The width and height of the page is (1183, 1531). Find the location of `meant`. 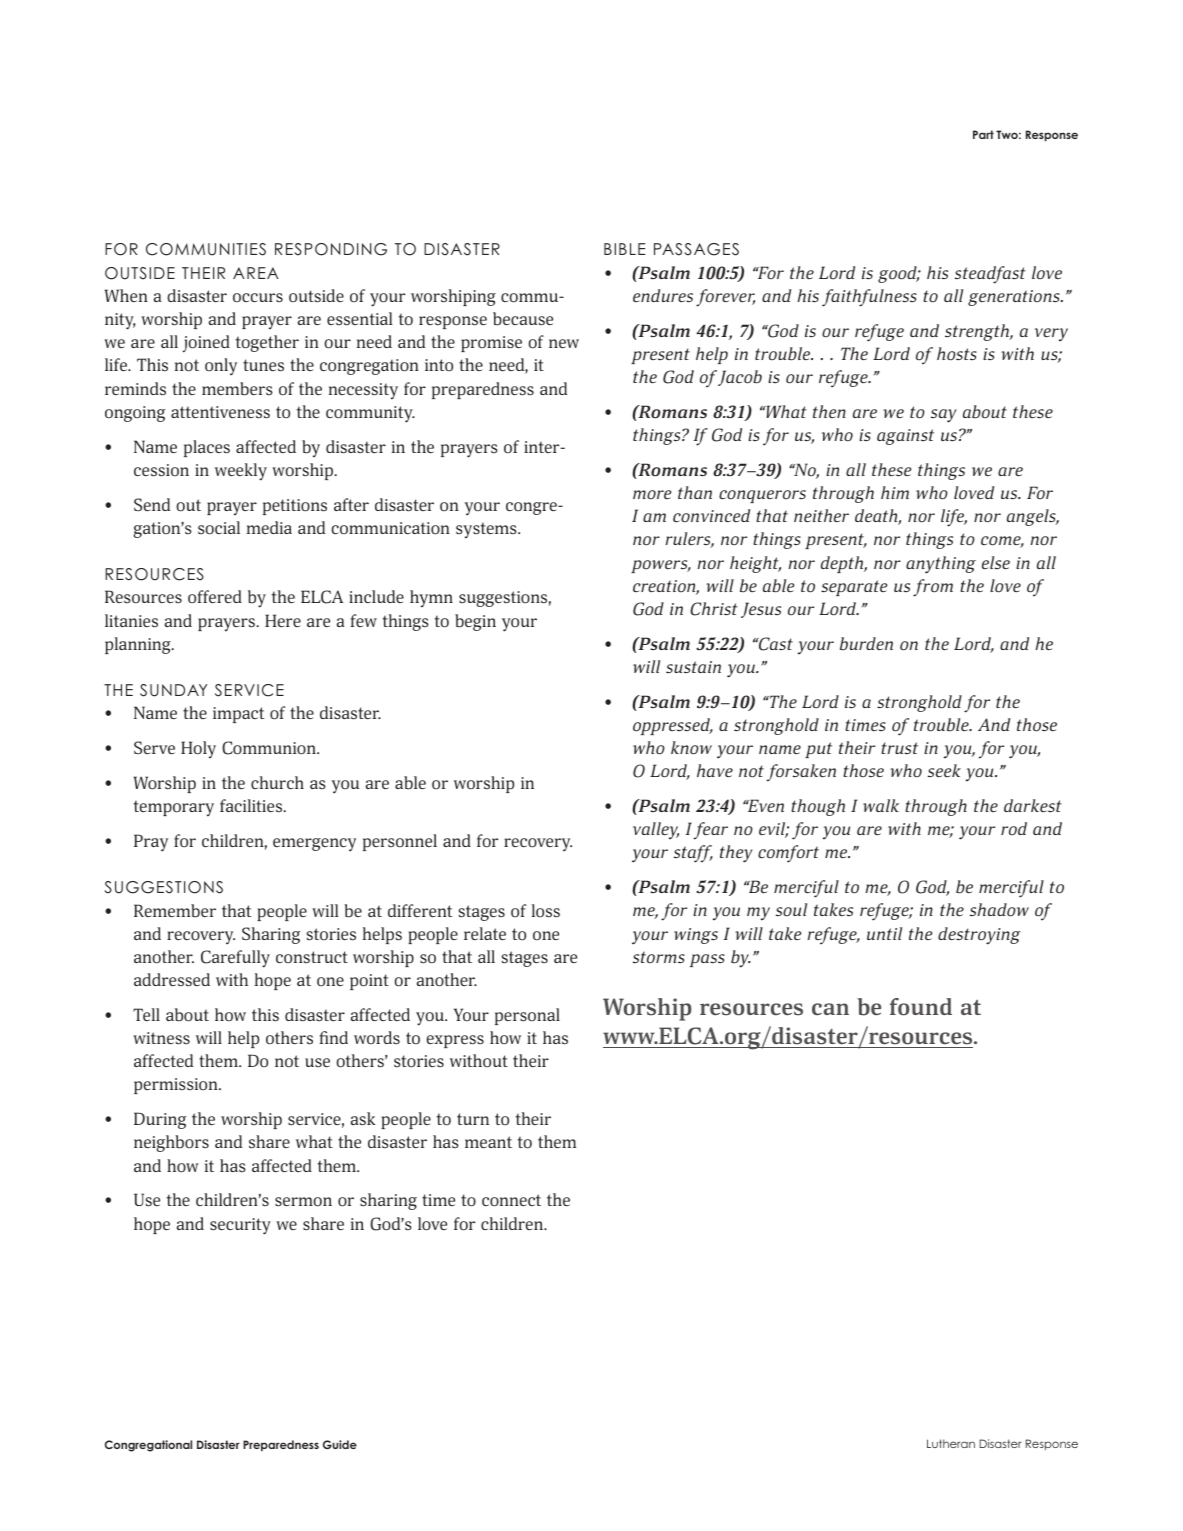

meant is located at coordinates (488, 1142).
